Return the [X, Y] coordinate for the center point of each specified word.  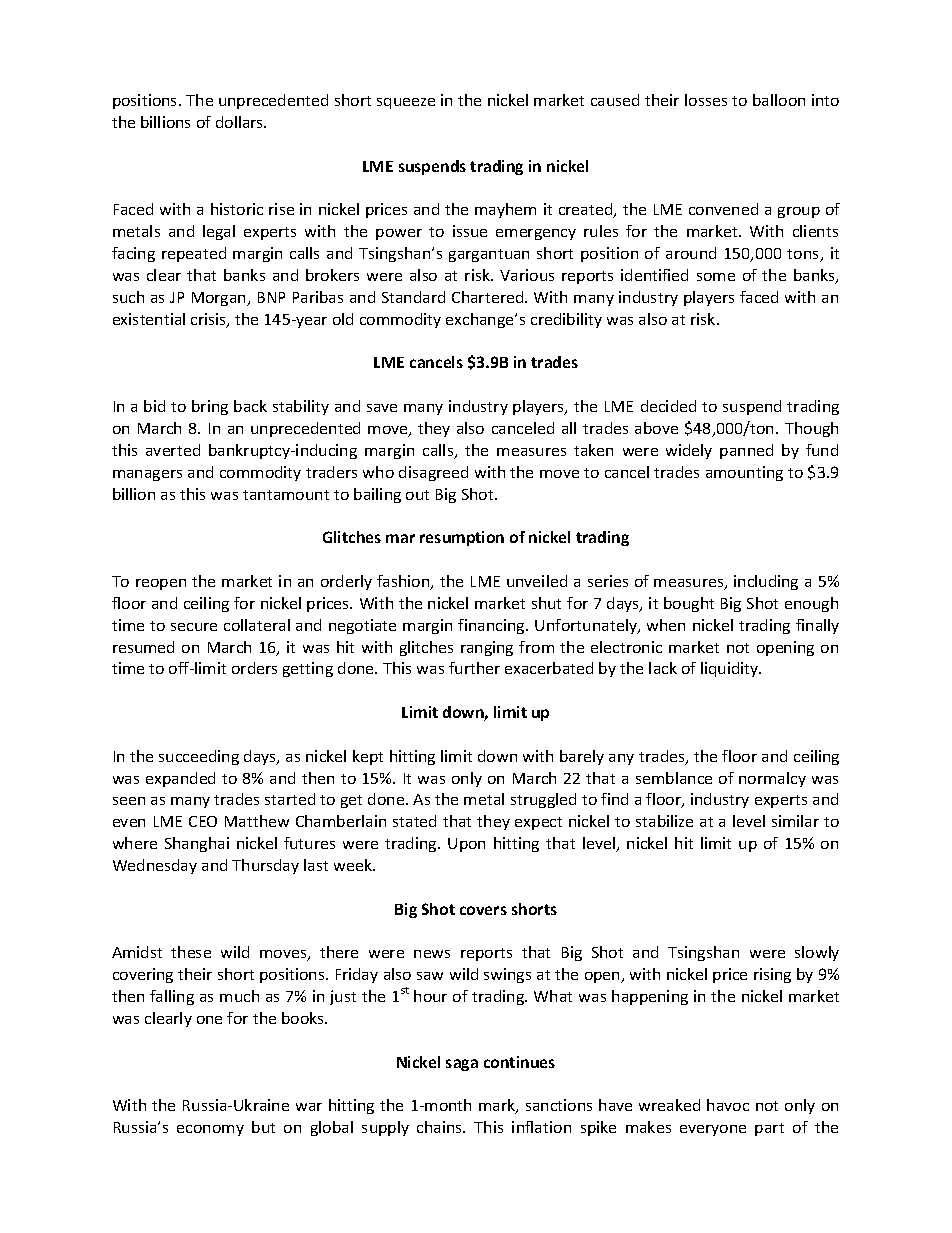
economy [210, 1130]
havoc [728, 1105]
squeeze [406, 103]
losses [706, 100]
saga [462, 1065]
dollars [241, 122]
